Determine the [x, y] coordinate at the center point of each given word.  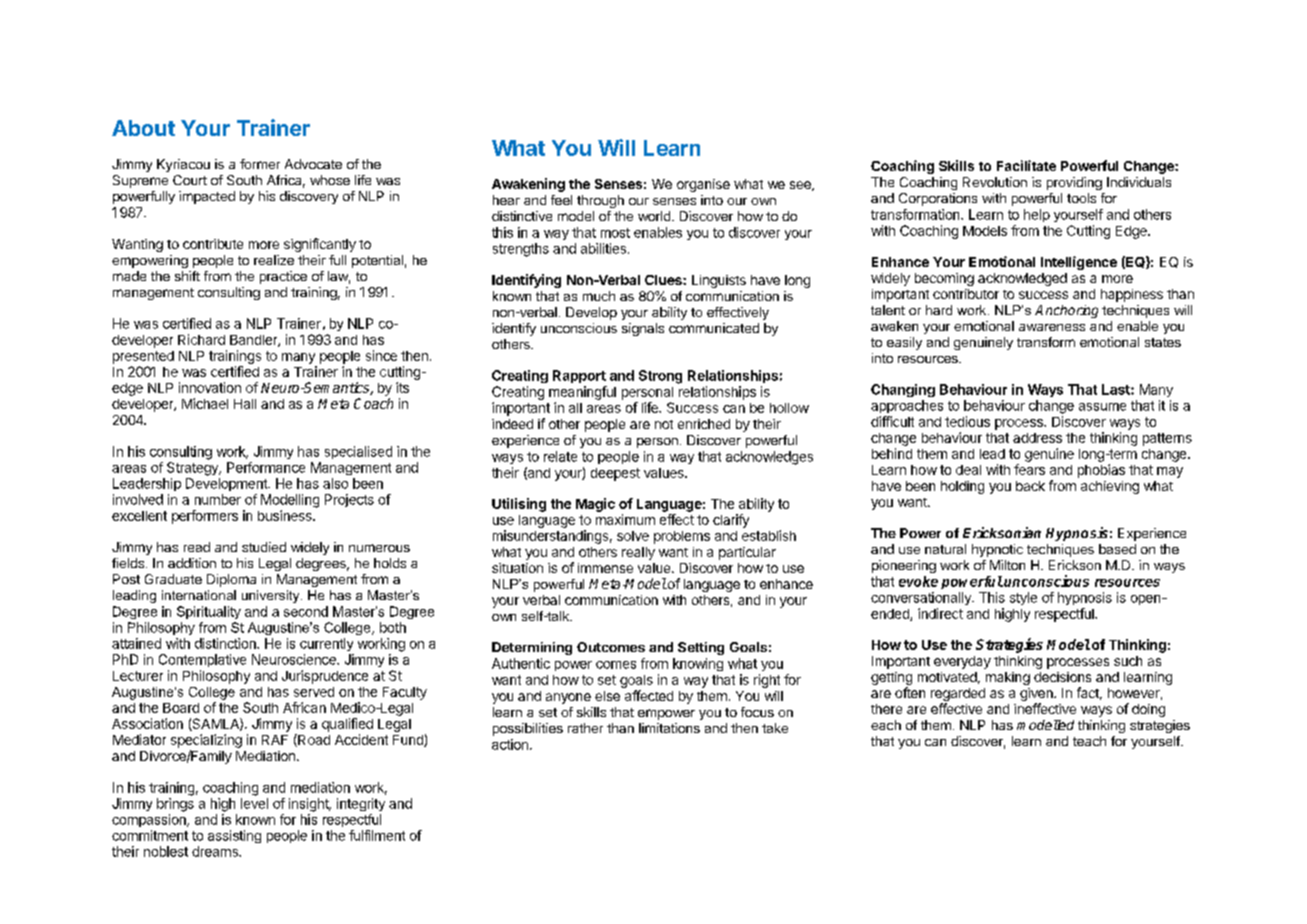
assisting [234, 836]
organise [703, 185]
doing [1148, 710]
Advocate [313, 164]
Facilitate [1026, 165]
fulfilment [377, 835]
